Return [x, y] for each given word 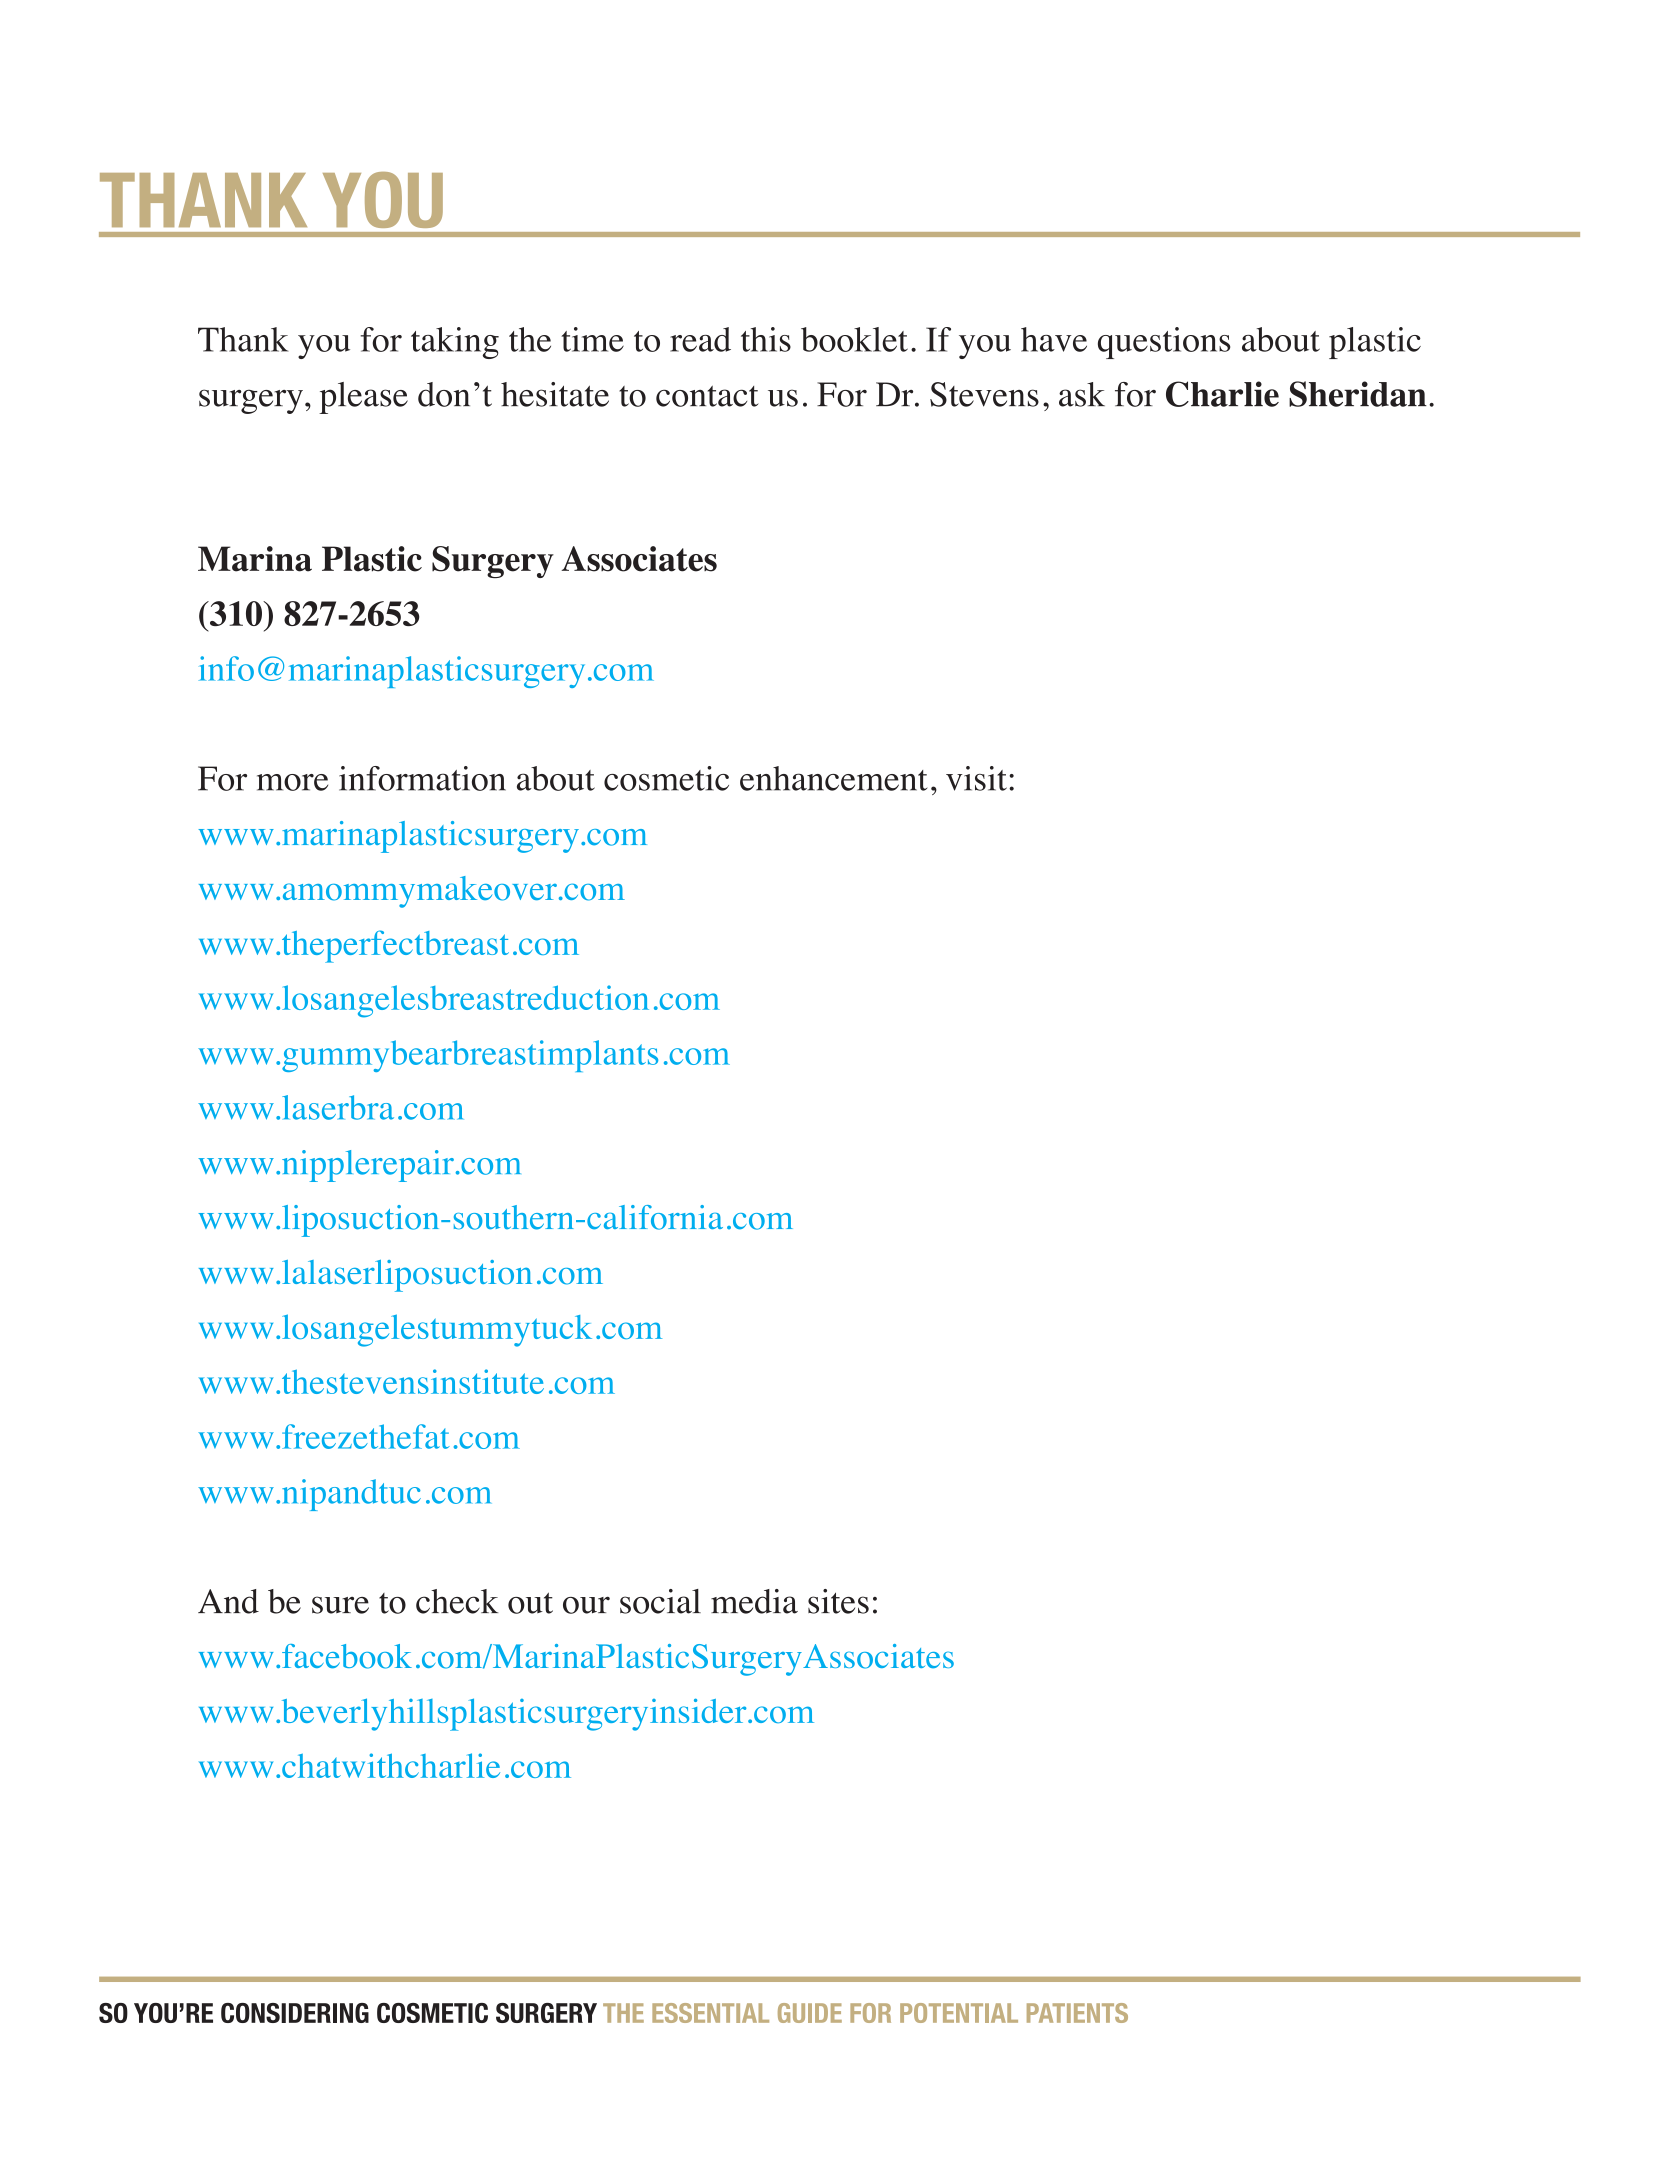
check [457, 1601]
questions [1164, 343]
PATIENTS [1077, 2013]
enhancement [833, 778]
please [363, 398]
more [292, 782]
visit [976, 778]
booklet [854, 339]
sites [838, 1601]
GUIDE [810, 2013]
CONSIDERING [295, 2013]
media [754, 1601]
